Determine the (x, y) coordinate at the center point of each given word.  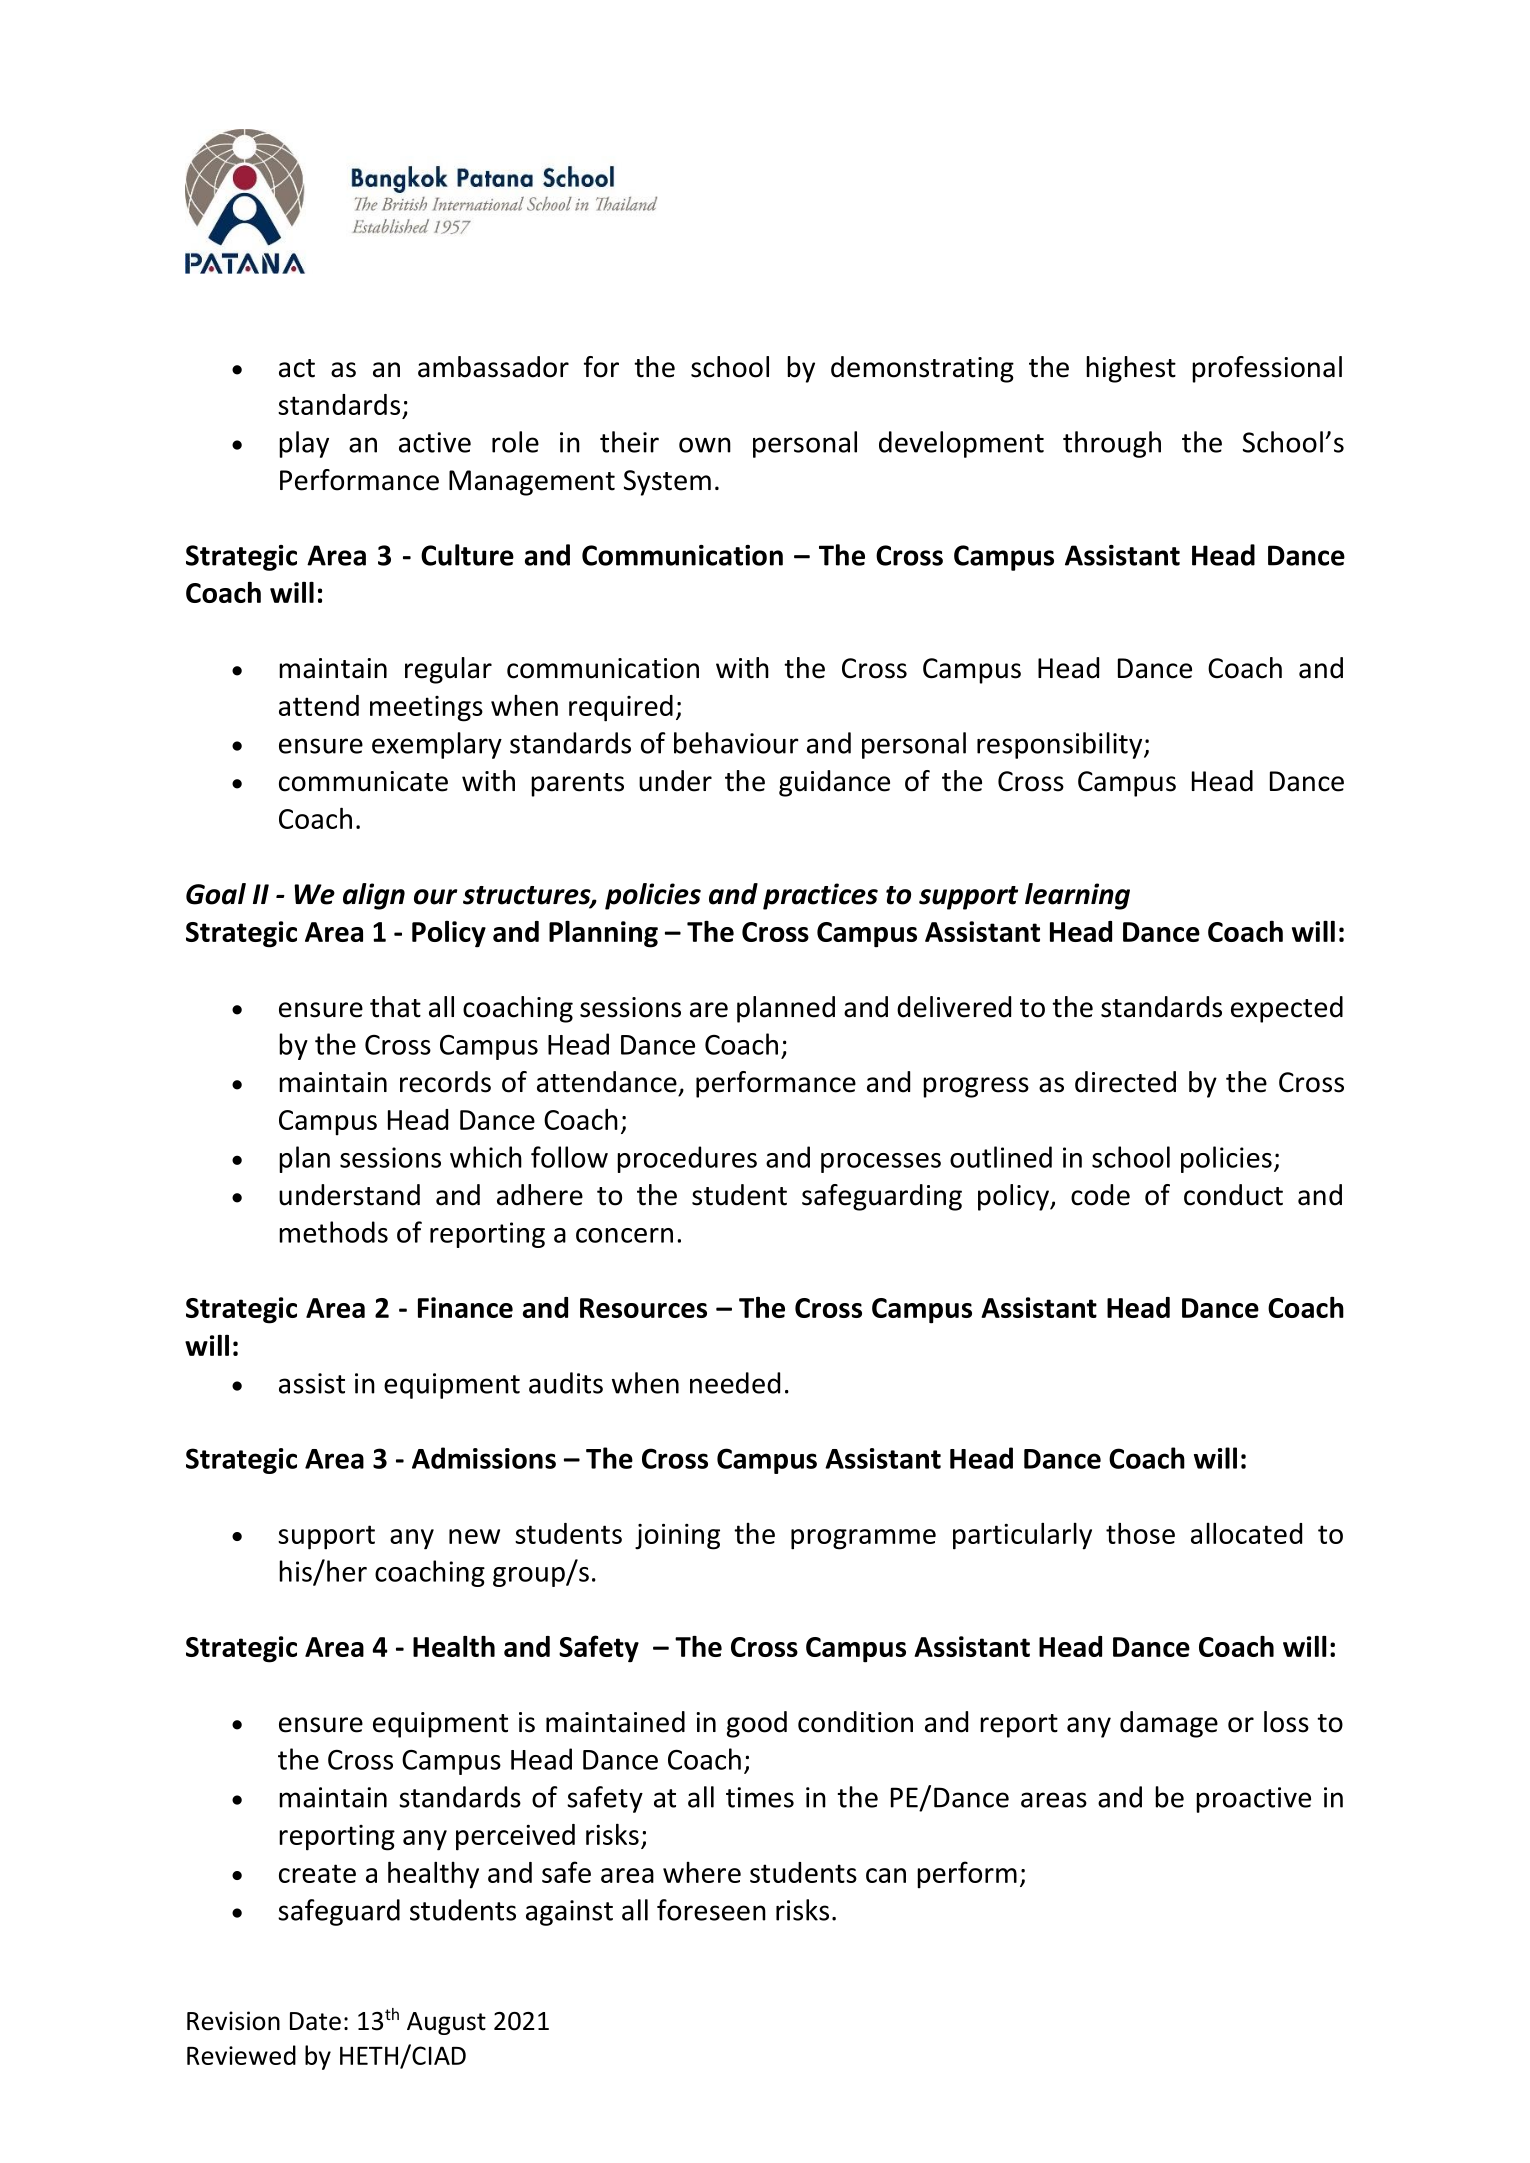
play (304, 444)
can (886, 1875)
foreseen (711, 1910)
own (705, 445)
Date (315, 2021)
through (1112, 444)
